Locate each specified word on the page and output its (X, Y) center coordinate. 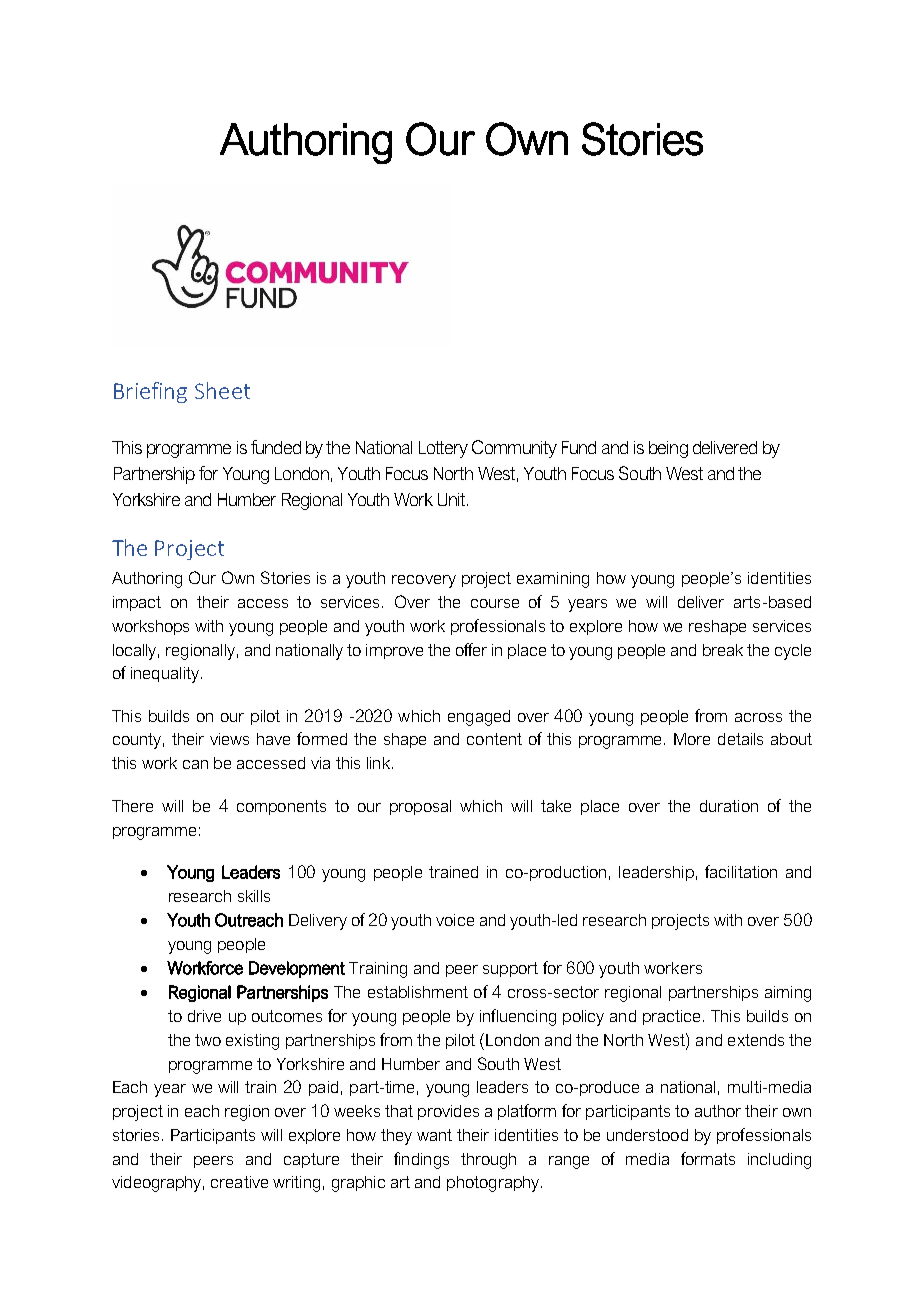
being (668, 449)
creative (239, 1182)
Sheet (222, 390)
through (488, 1161)
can (195, 764)
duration (729, 806)
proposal (420, 807)
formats (708, 1158)
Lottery (443, 449)
